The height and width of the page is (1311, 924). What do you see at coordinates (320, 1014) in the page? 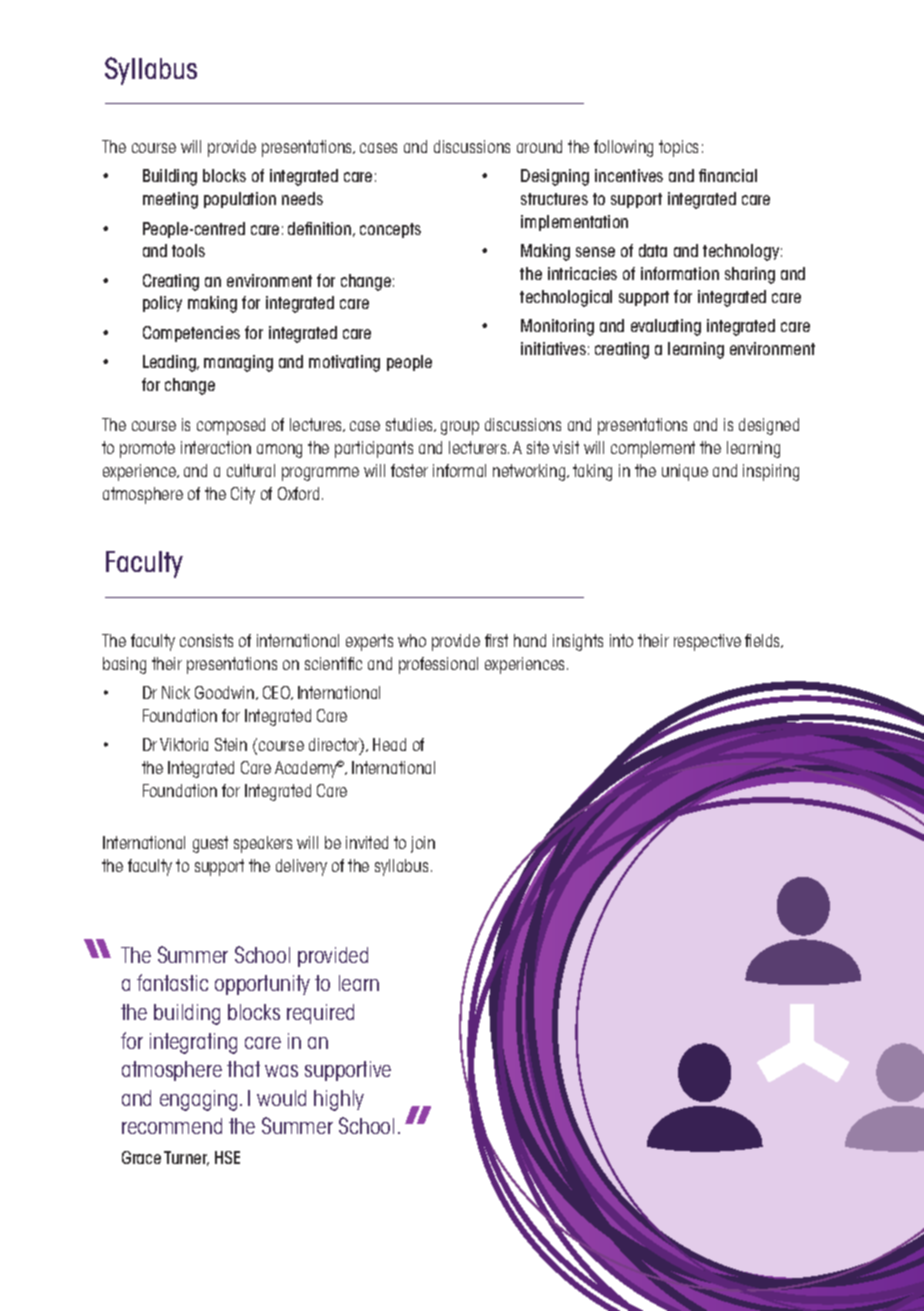
I see `required` at bounding box center [320, 1014].
